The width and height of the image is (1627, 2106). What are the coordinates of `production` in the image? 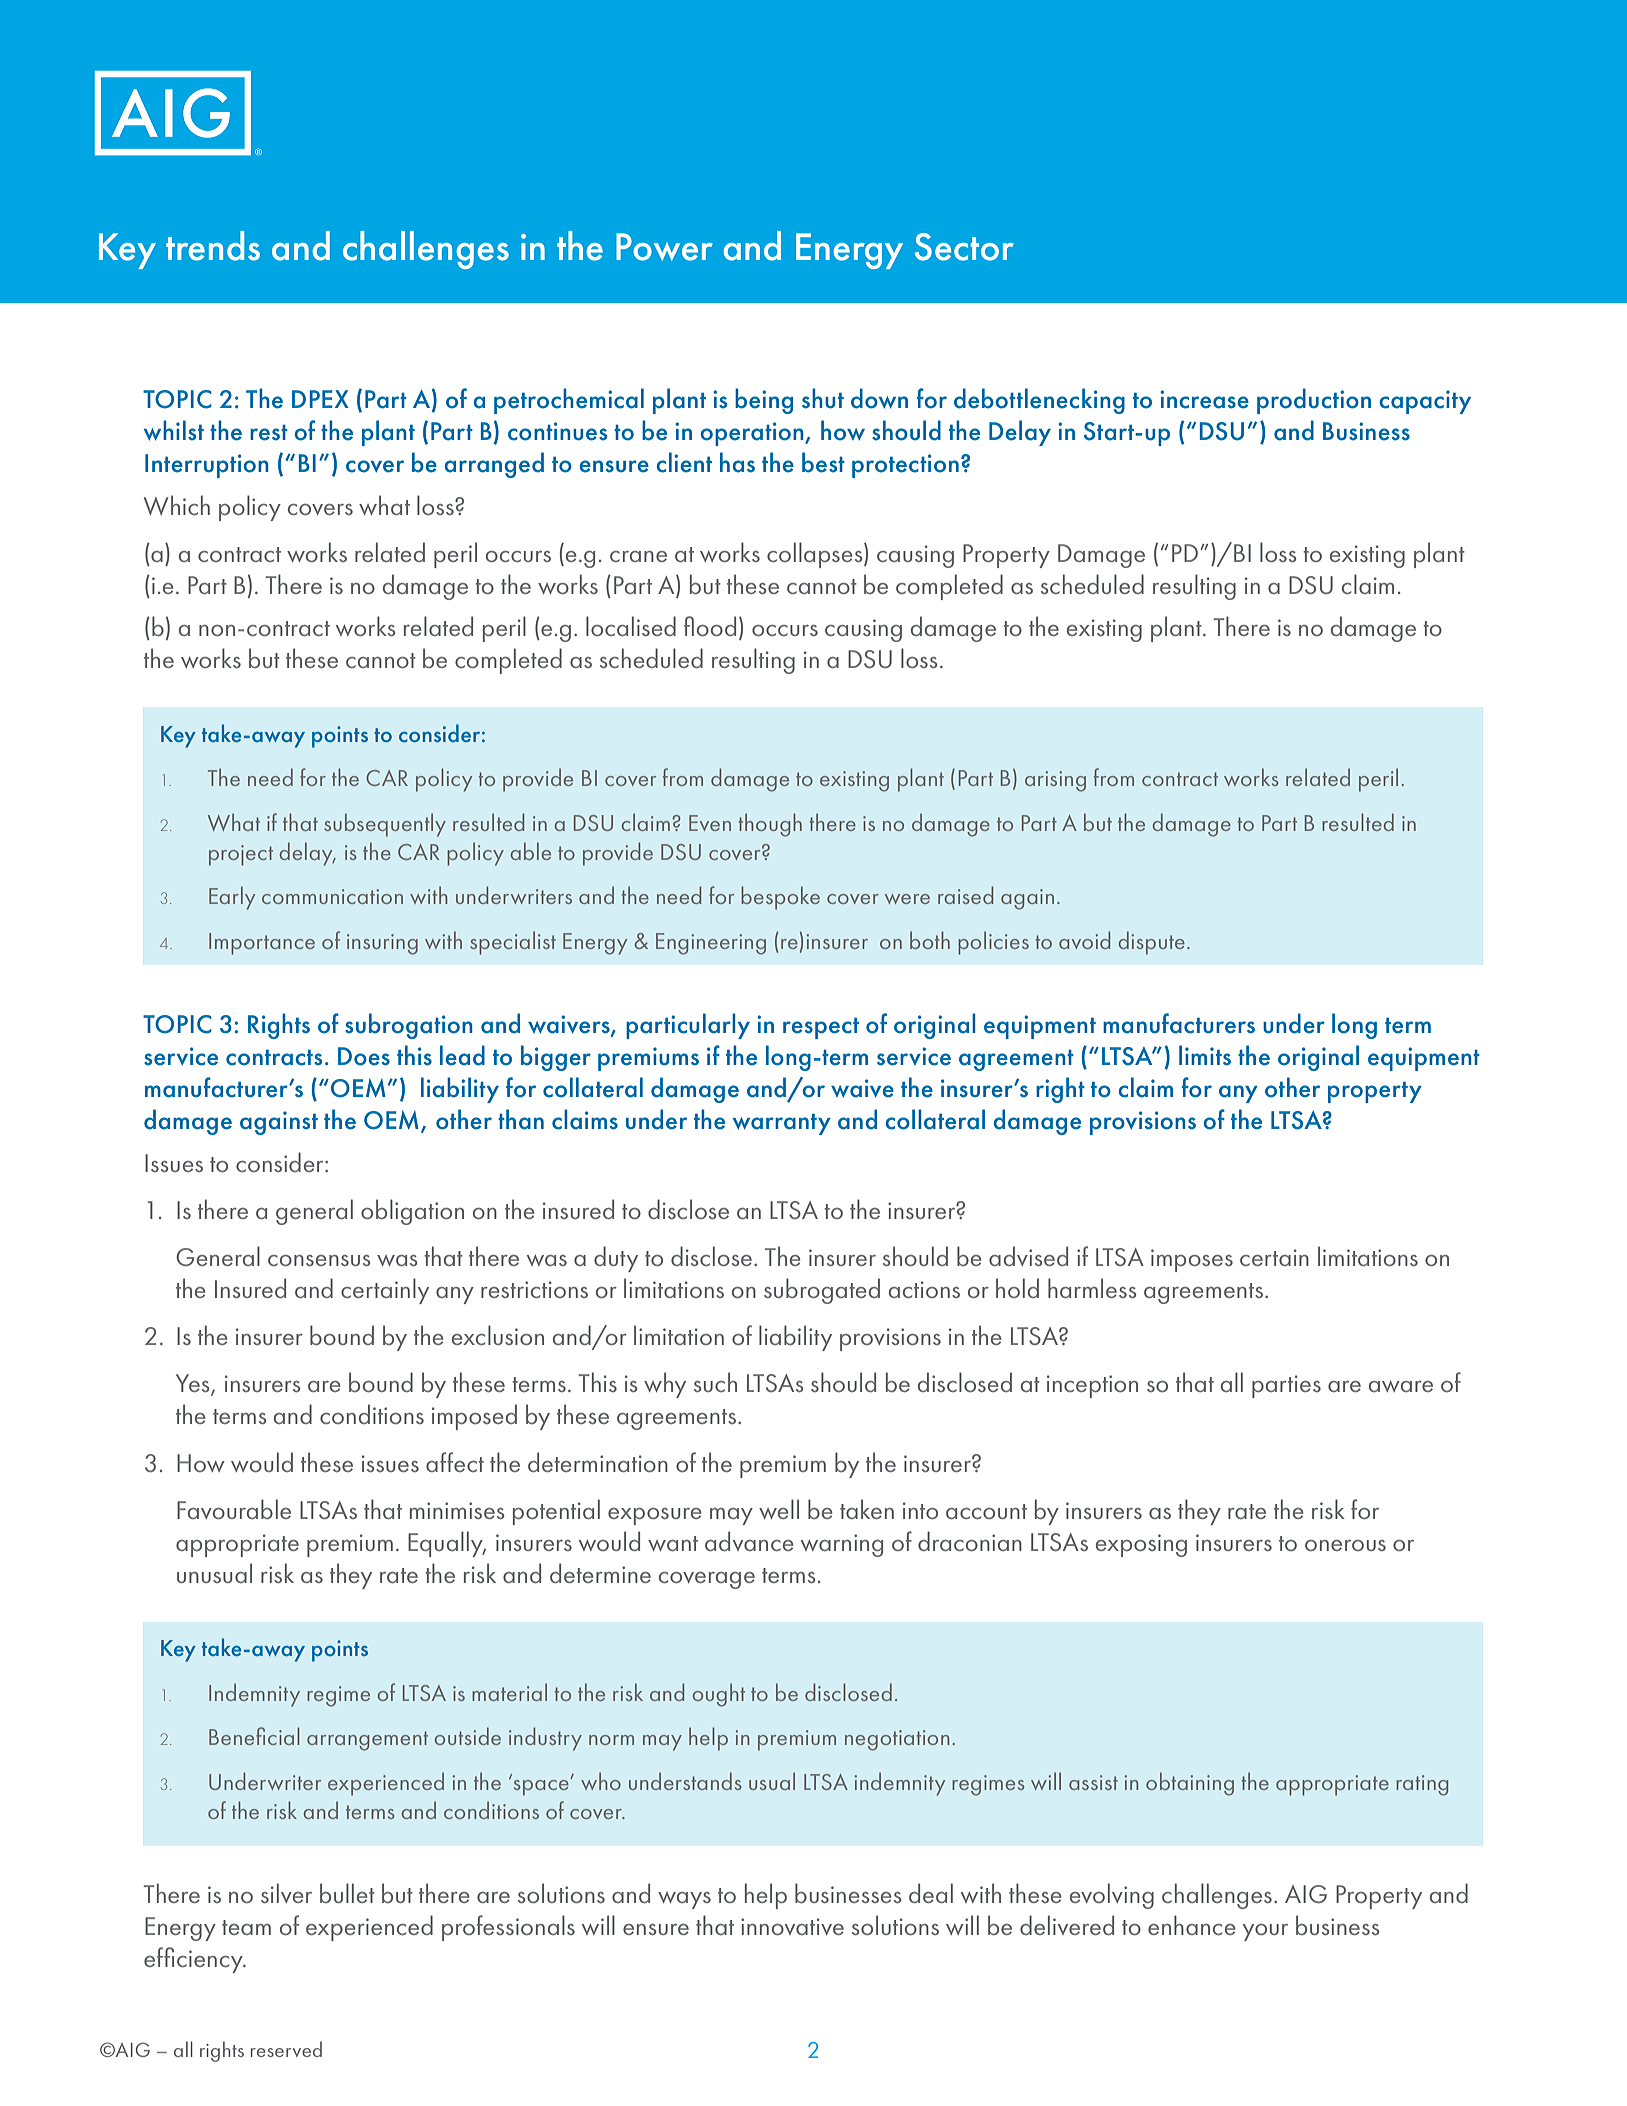 It's located at (1314, 401).
